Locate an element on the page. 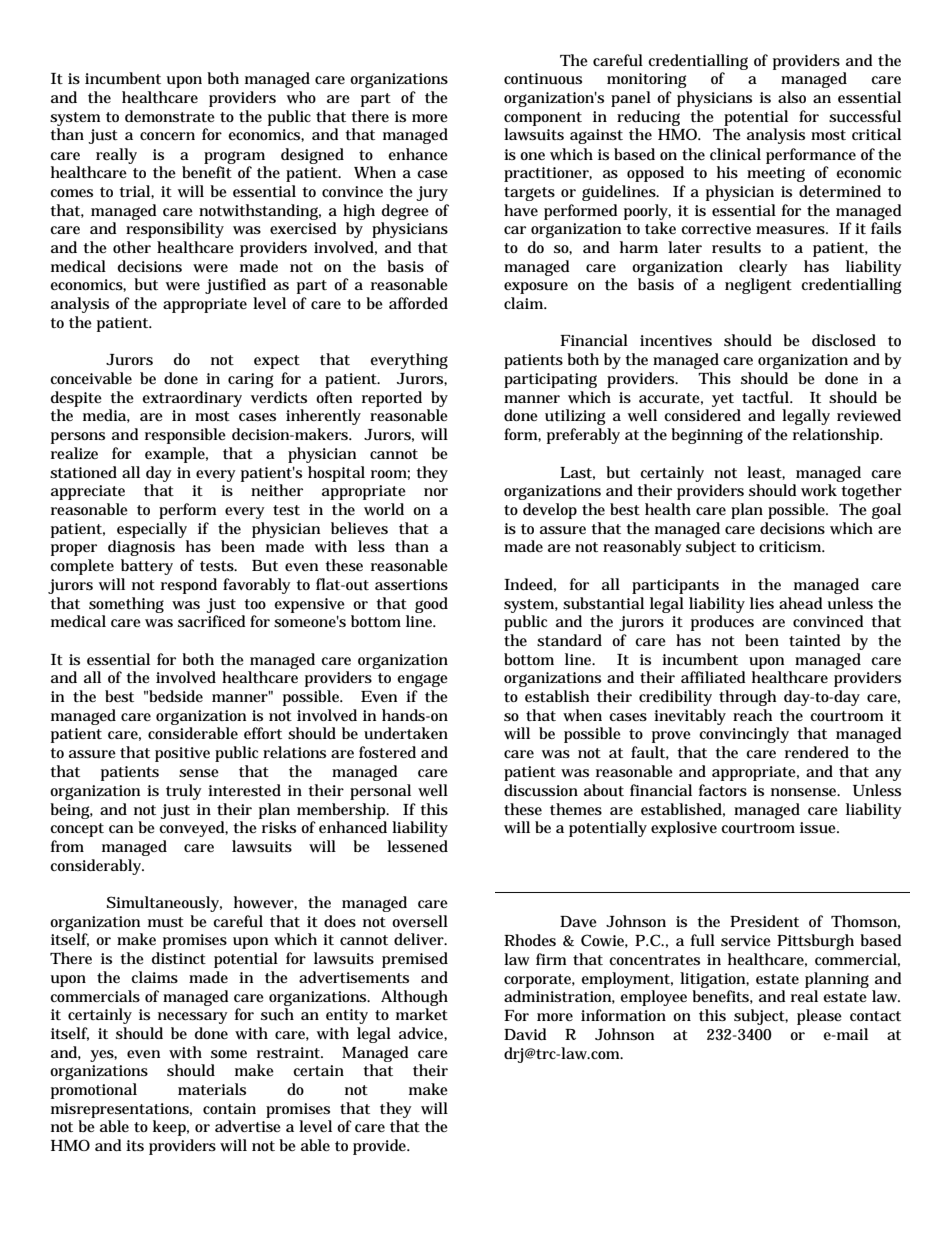  issue is located at coordinates (819, 828).
